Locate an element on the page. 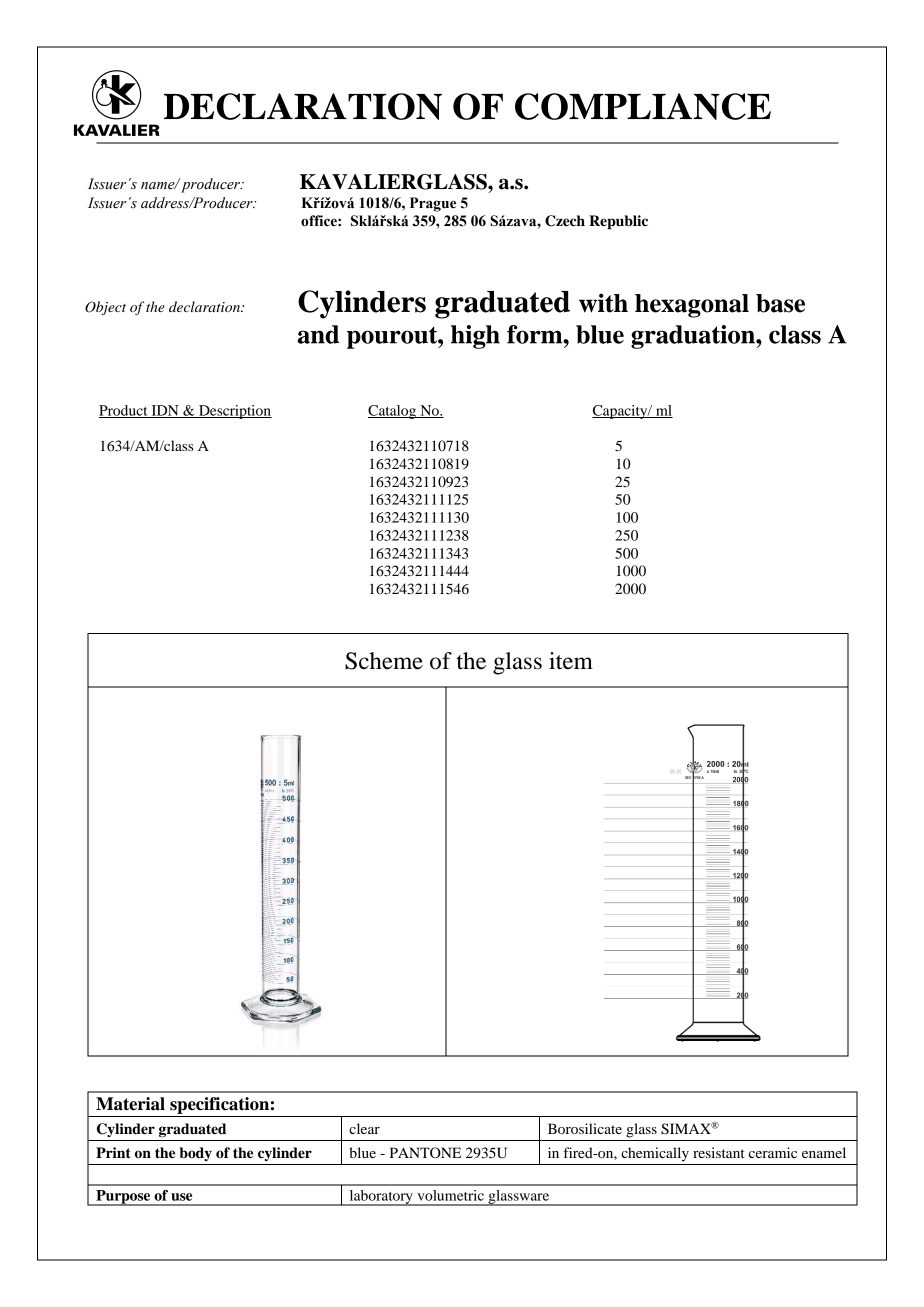  Catalog is located at coordinates (393, 412).
